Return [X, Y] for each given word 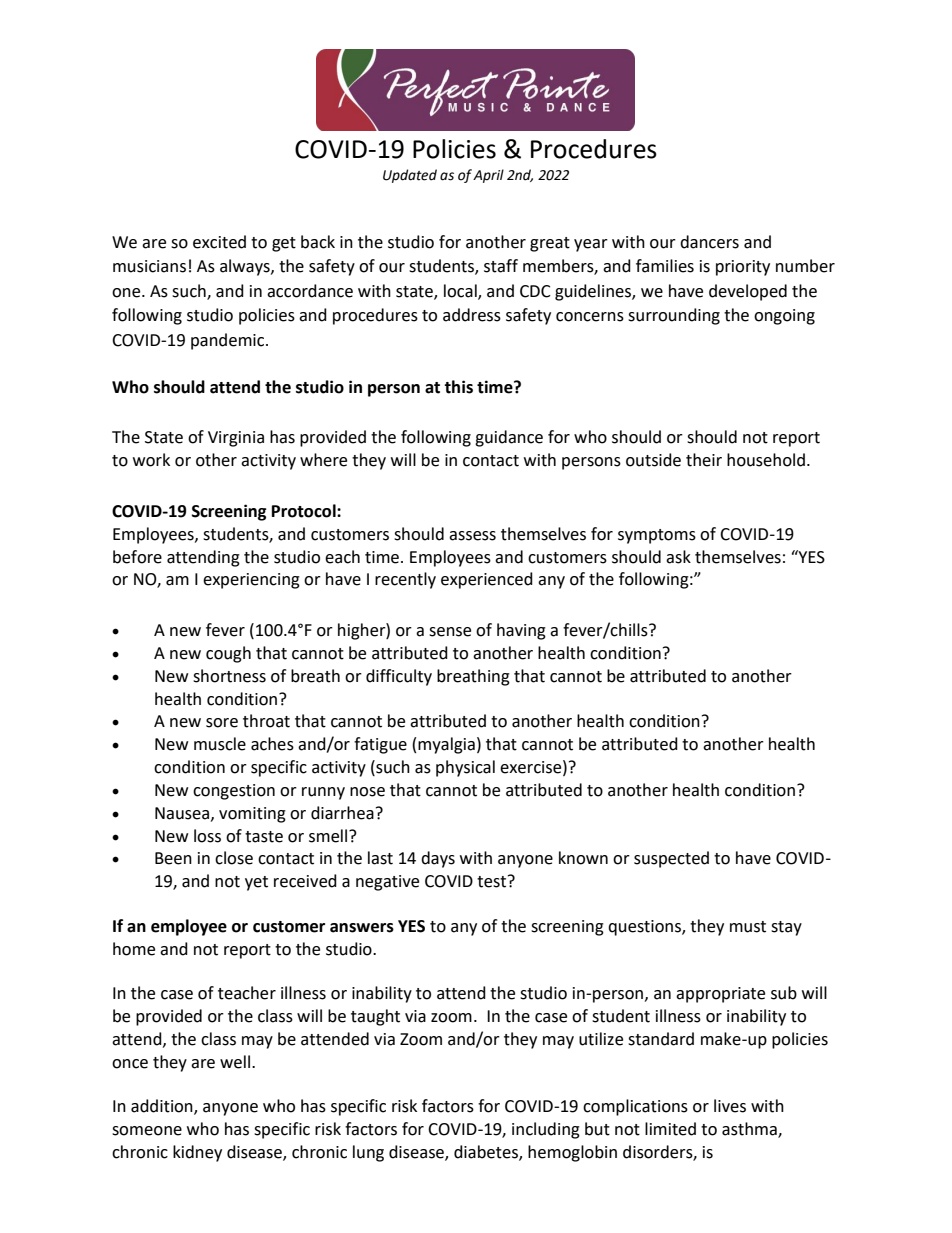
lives [730, 1106]
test [491, 882]
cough [228, 654]
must [748, 927]
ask [678, 557]
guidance [509, 438]
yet [256, 883]
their [704, 460]
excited [219, 242]
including [546, 1130]
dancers [709, 242]
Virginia [236, 439]
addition [163, 1107]
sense [450, 632]
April [488, 176]
